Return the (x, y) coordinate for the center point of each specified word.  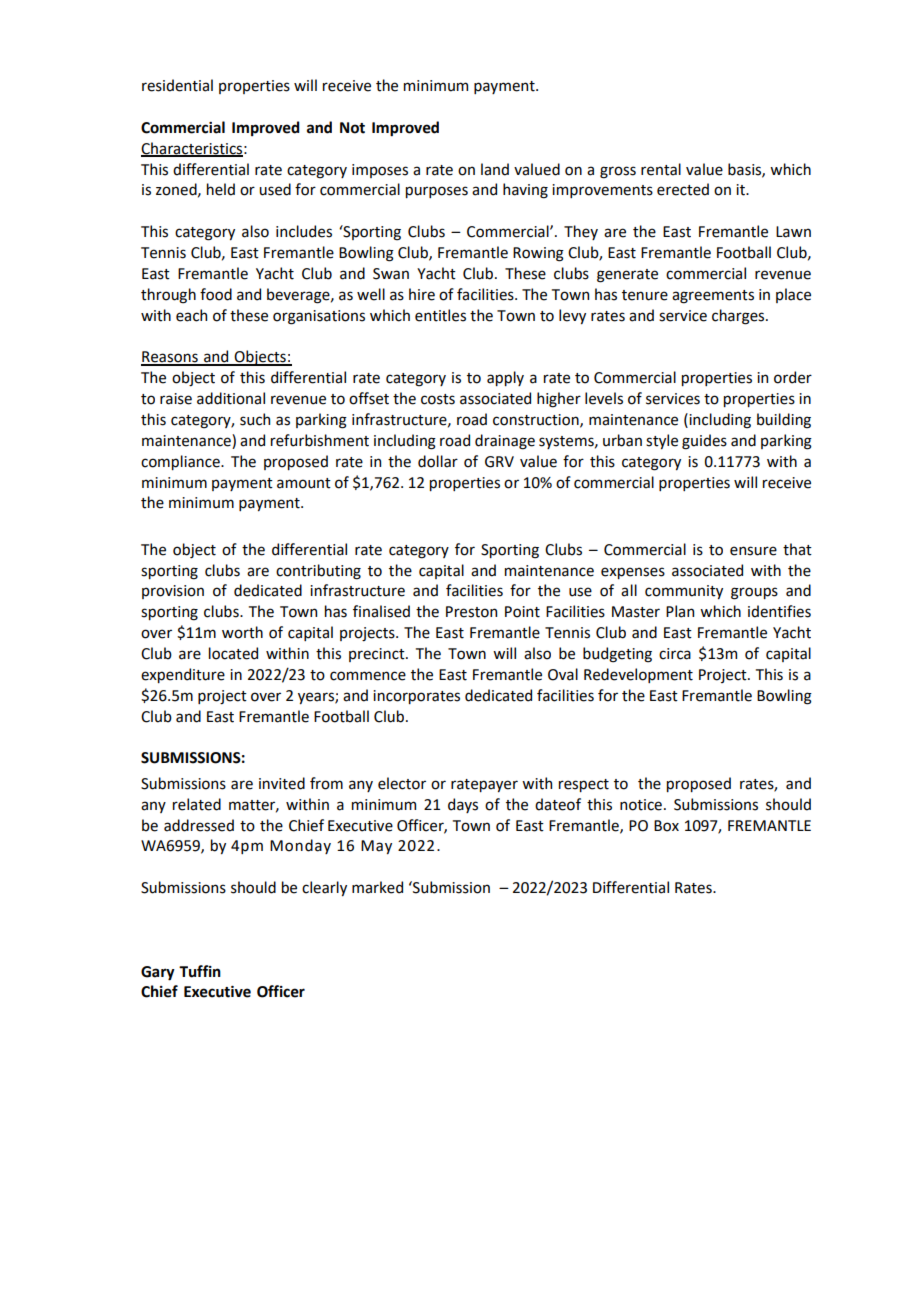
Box (666, 826)
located (233, 653)
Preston (471, 612)
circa (675, 654)
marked (377, 887)
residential (177, 85)
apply (505, 378)
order (793, 377)
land (495, 169)
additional (231, 398)
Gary (158, 973)
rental (661, 169)
